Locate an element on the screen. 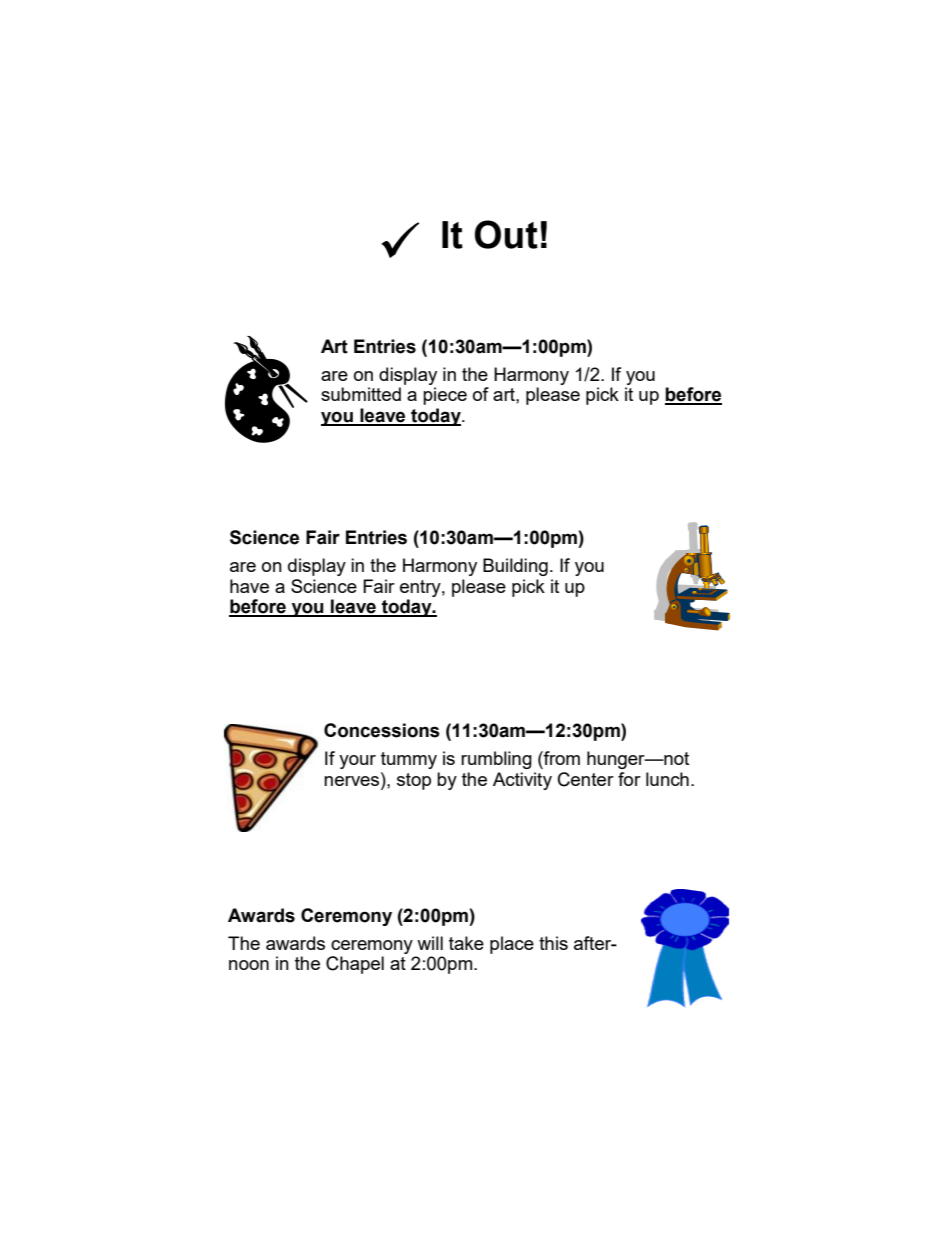 The width and height of the screenshot is (952, 1233). Center is located at coordinates (586, 779).
